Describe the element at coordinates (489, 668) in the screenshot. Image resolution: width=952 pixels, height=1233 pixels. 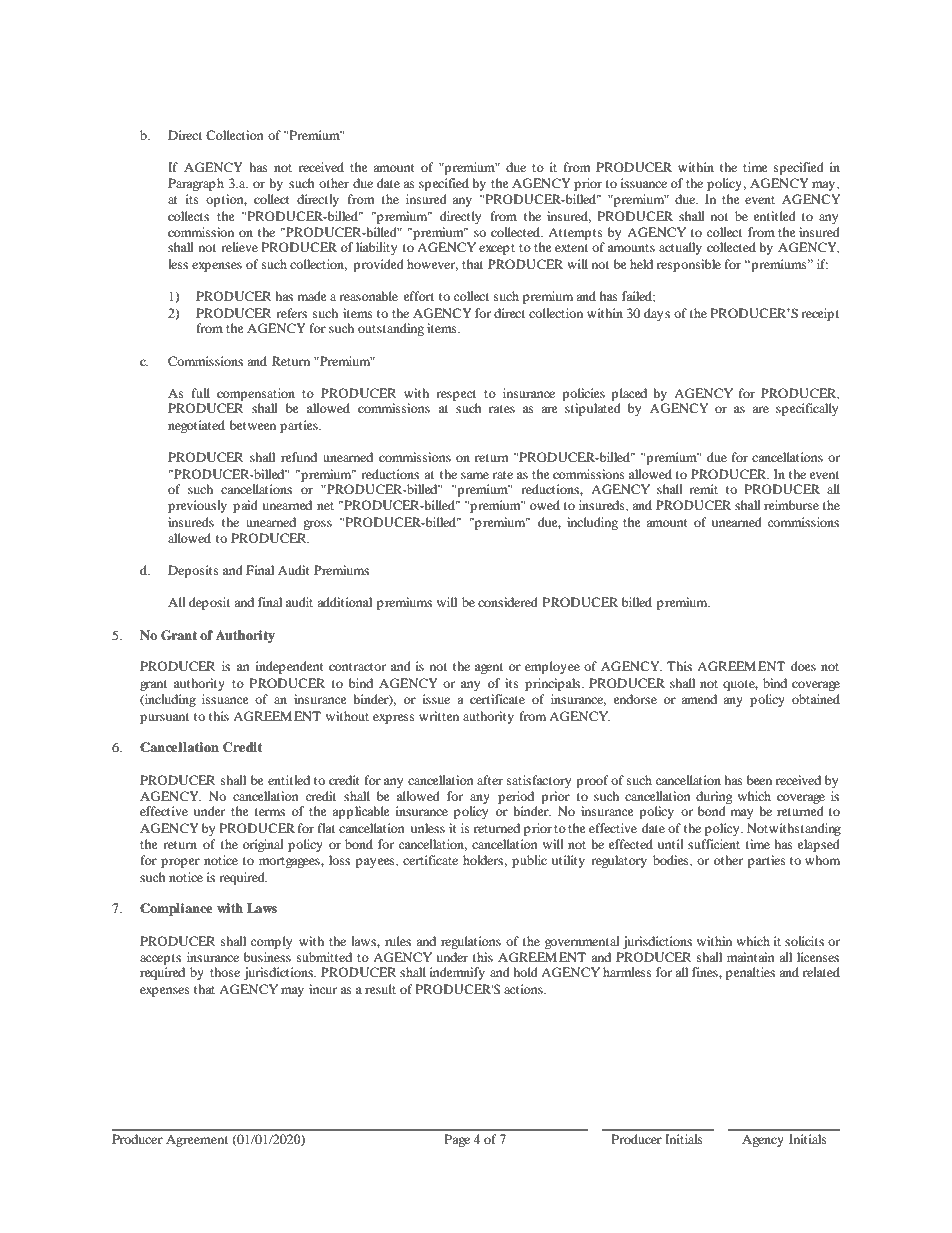
I see `agent` at that location.
